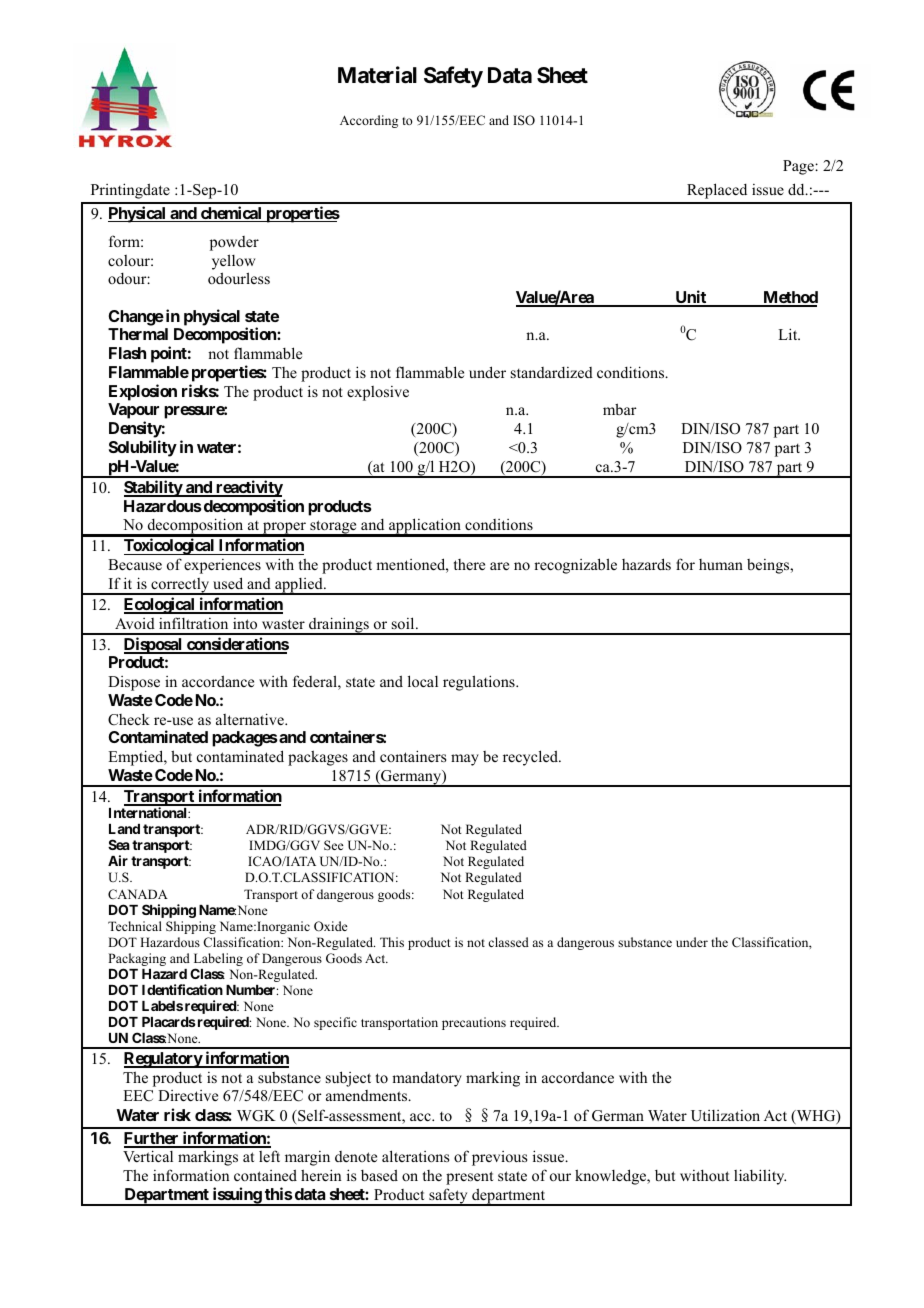  What do you see at coordinates (404, 623) in the screenshot?
I see `soil` at bounding box center [404, 623].
